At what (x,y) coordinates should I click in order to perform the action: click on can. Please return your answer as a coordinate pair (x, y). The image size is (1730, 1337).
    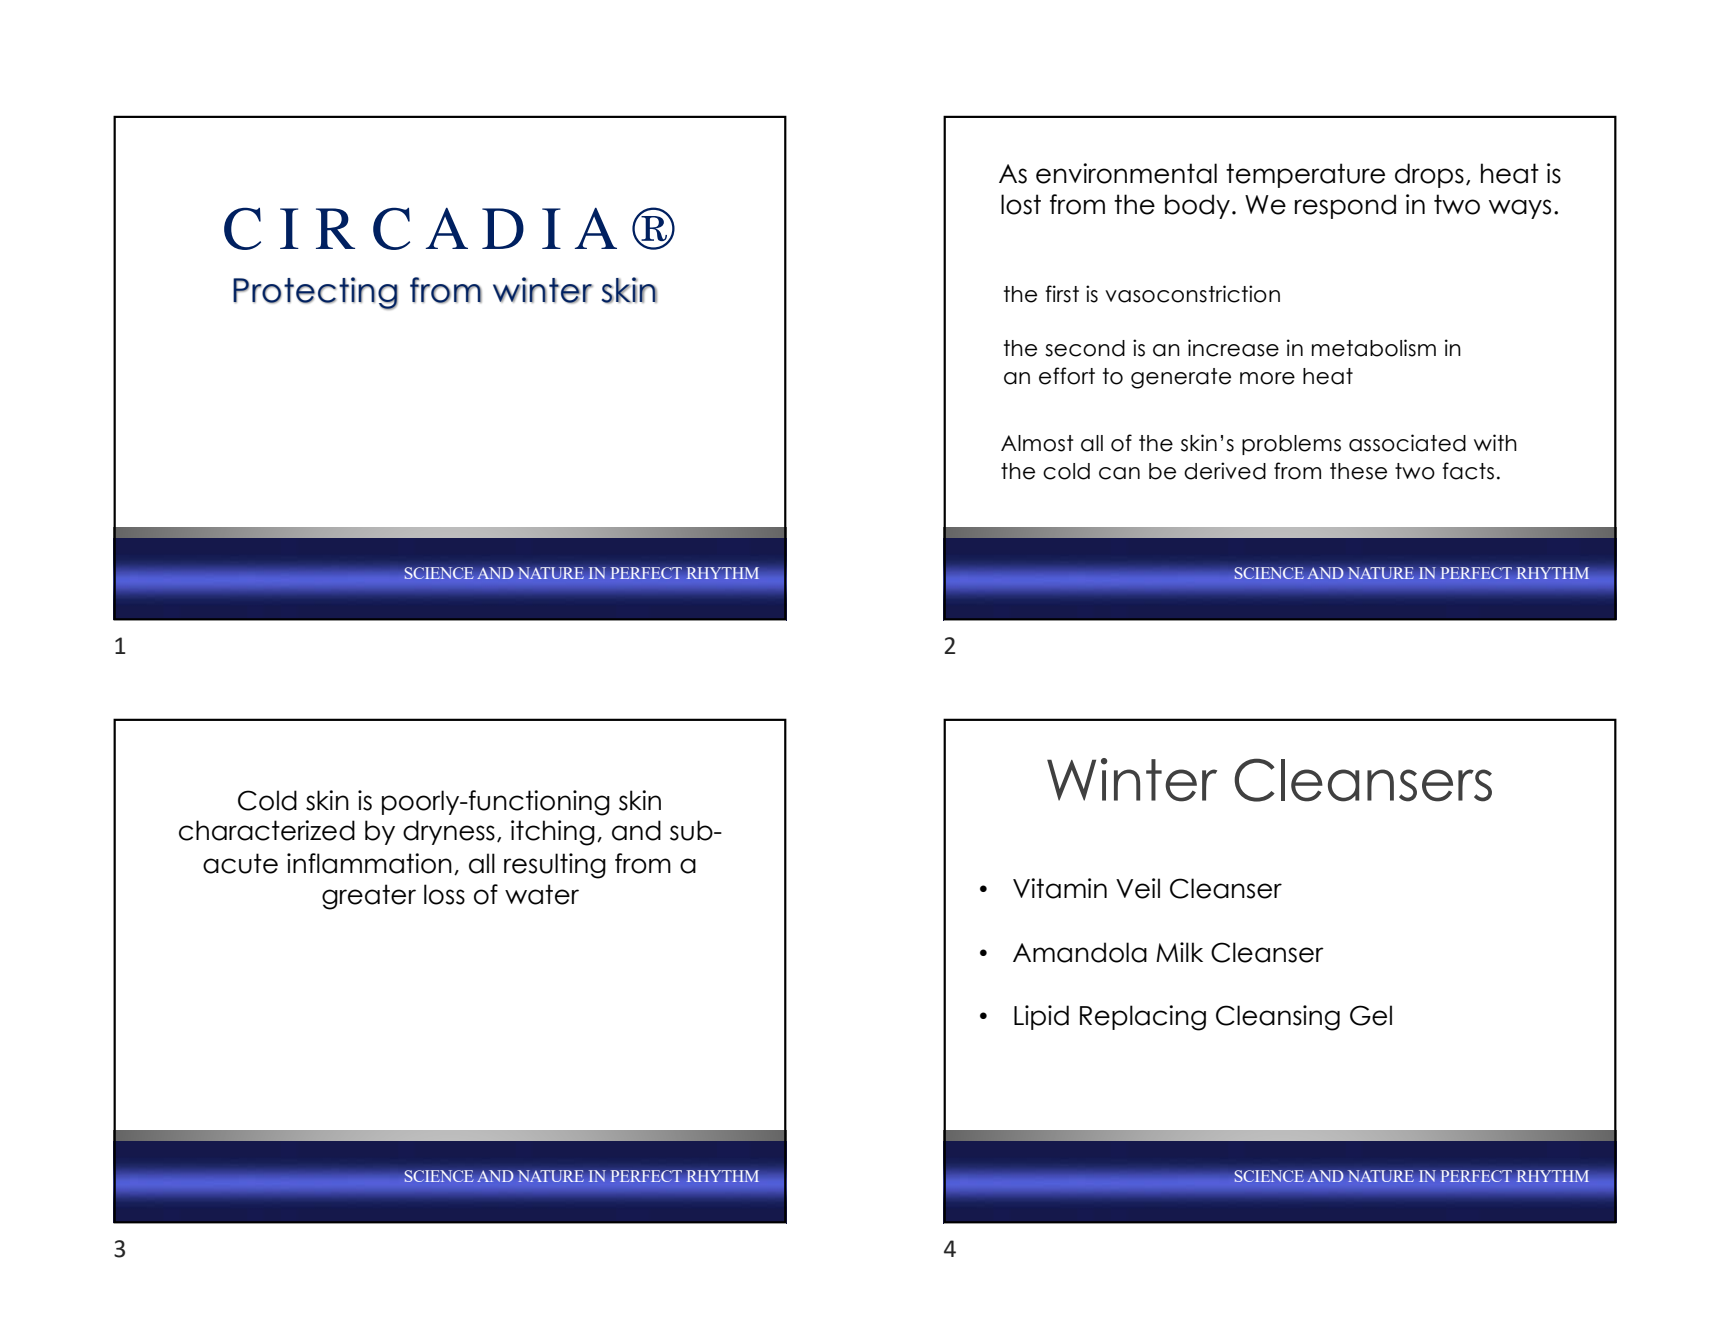
    Looking at the image, I should click on (1119, 473).
